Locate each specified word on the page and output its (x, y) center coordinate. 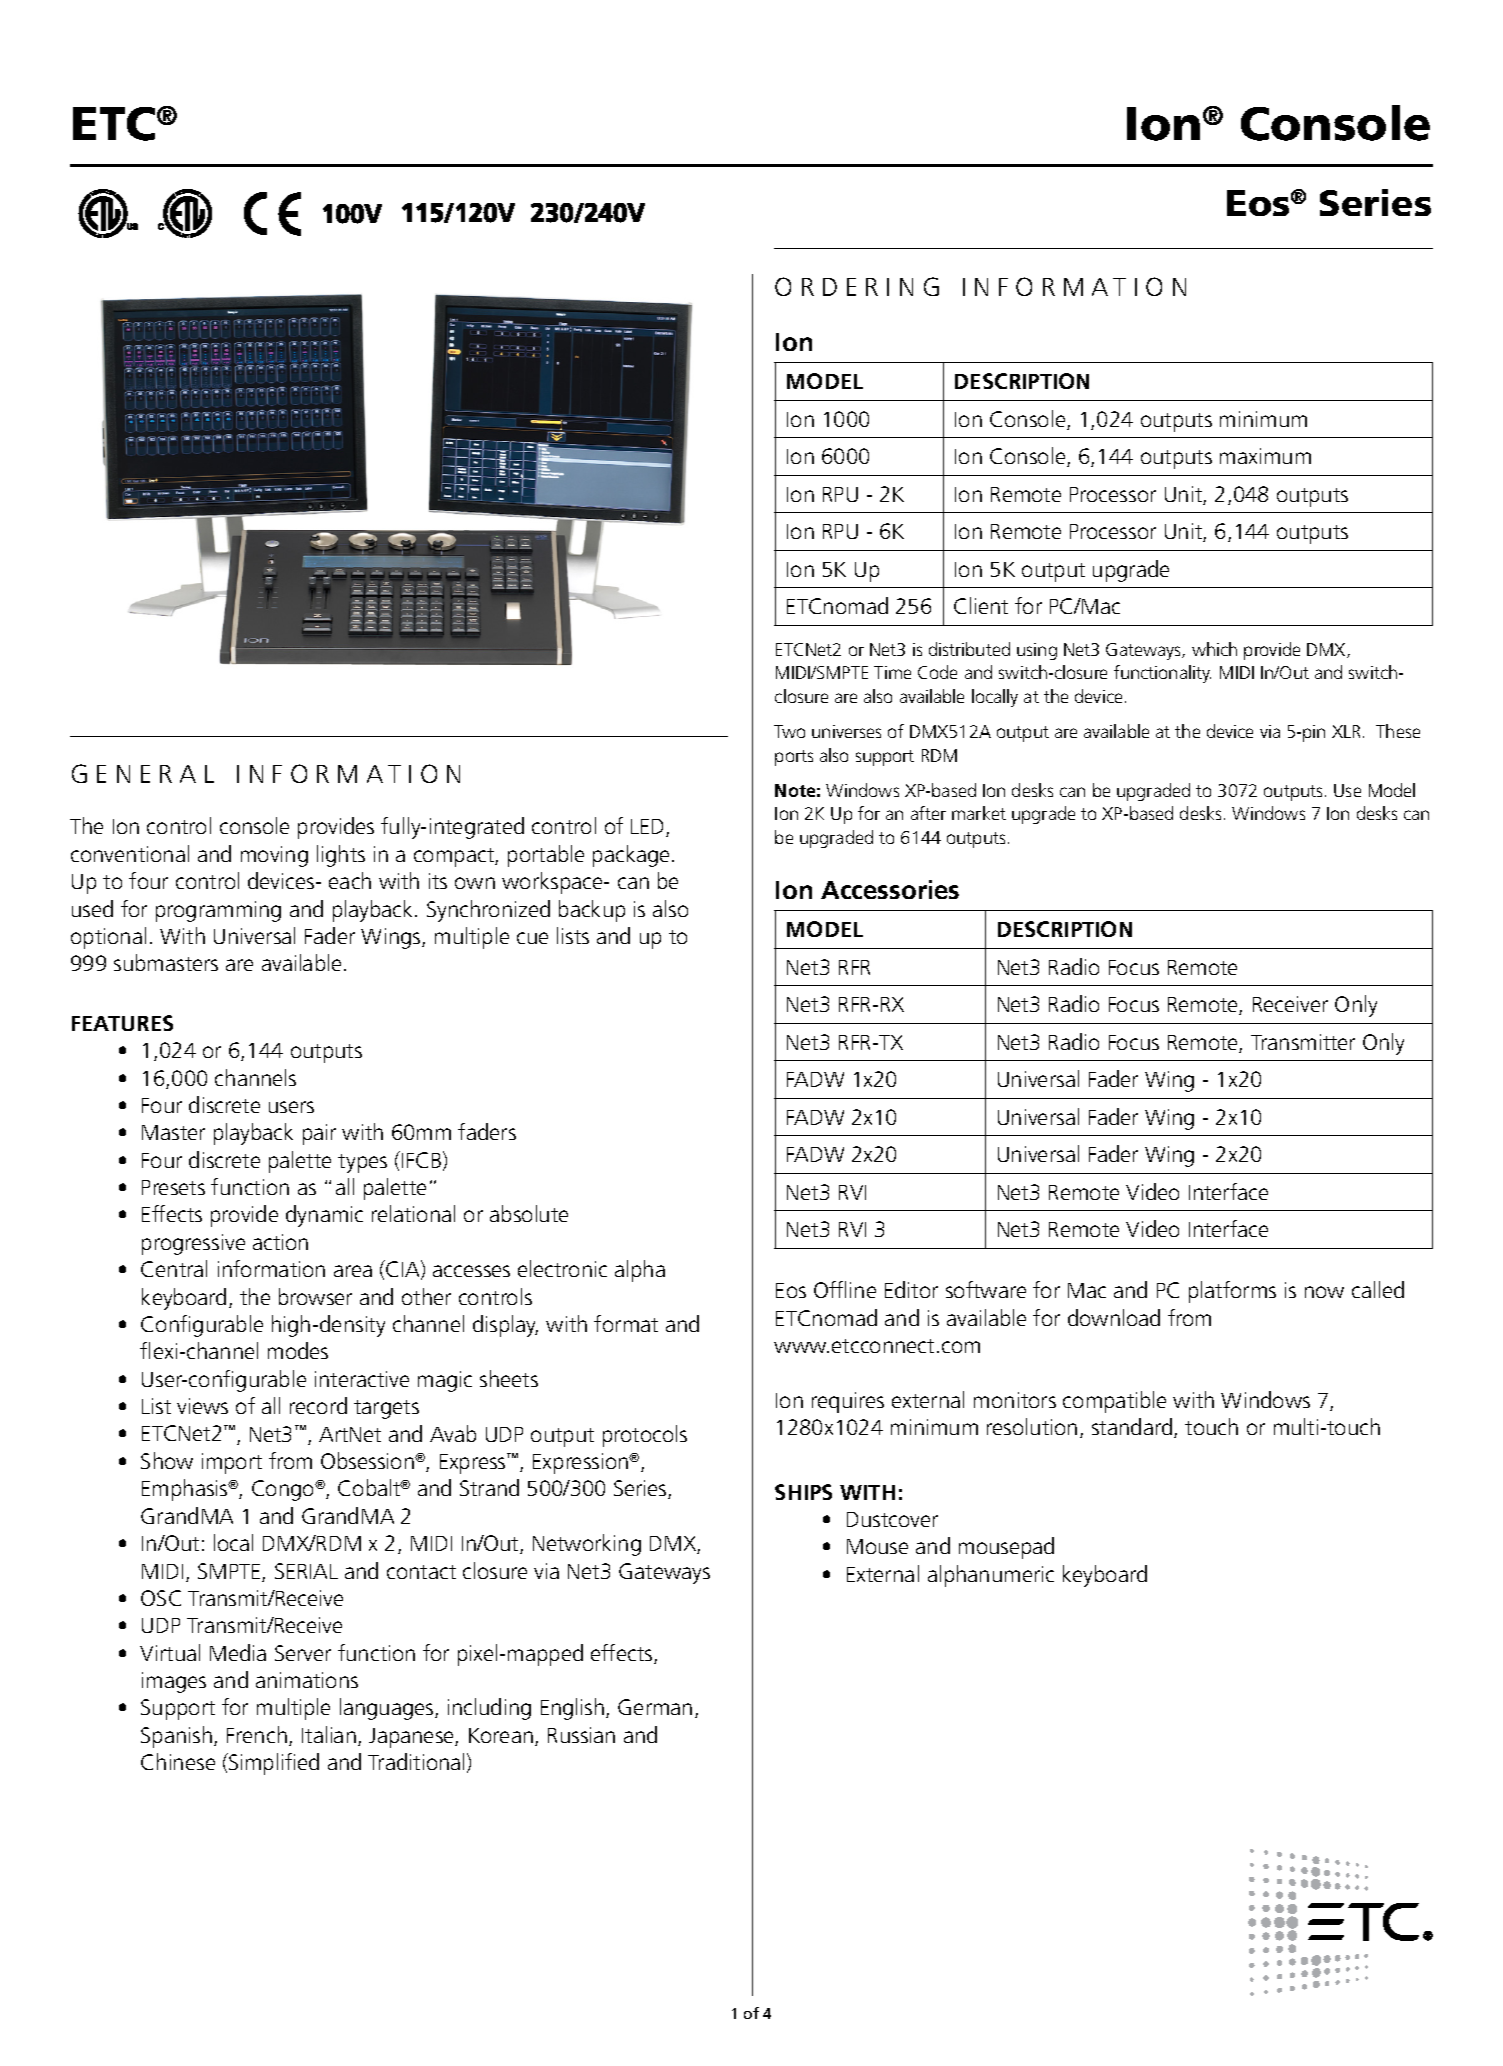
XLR (1346, 731)
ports (794, 758)
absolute (529, 1213)
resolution (1032, 1426)
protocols (645, 1436)
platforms (1232, 1292)
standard (1132, 1426)
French (257, 1734)
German (655, 1707)
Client (981, 605)
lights (341, 856)
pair (319, 1134)
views (202, 1406)
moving (274, 856)
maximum (1265, 456)
